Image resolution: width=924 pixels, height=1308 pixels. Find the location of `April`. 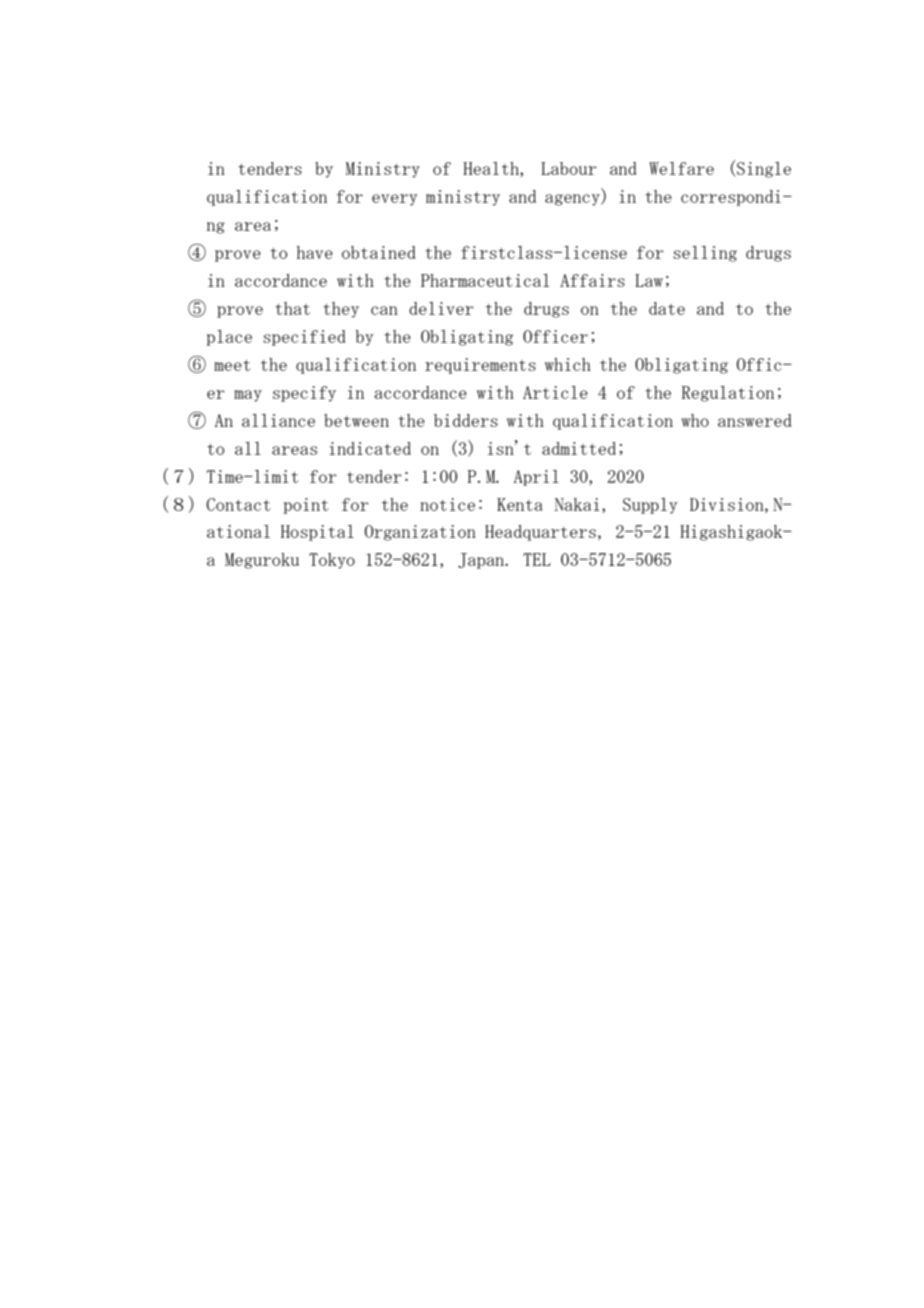

April is located at coordinates (536, 478).
